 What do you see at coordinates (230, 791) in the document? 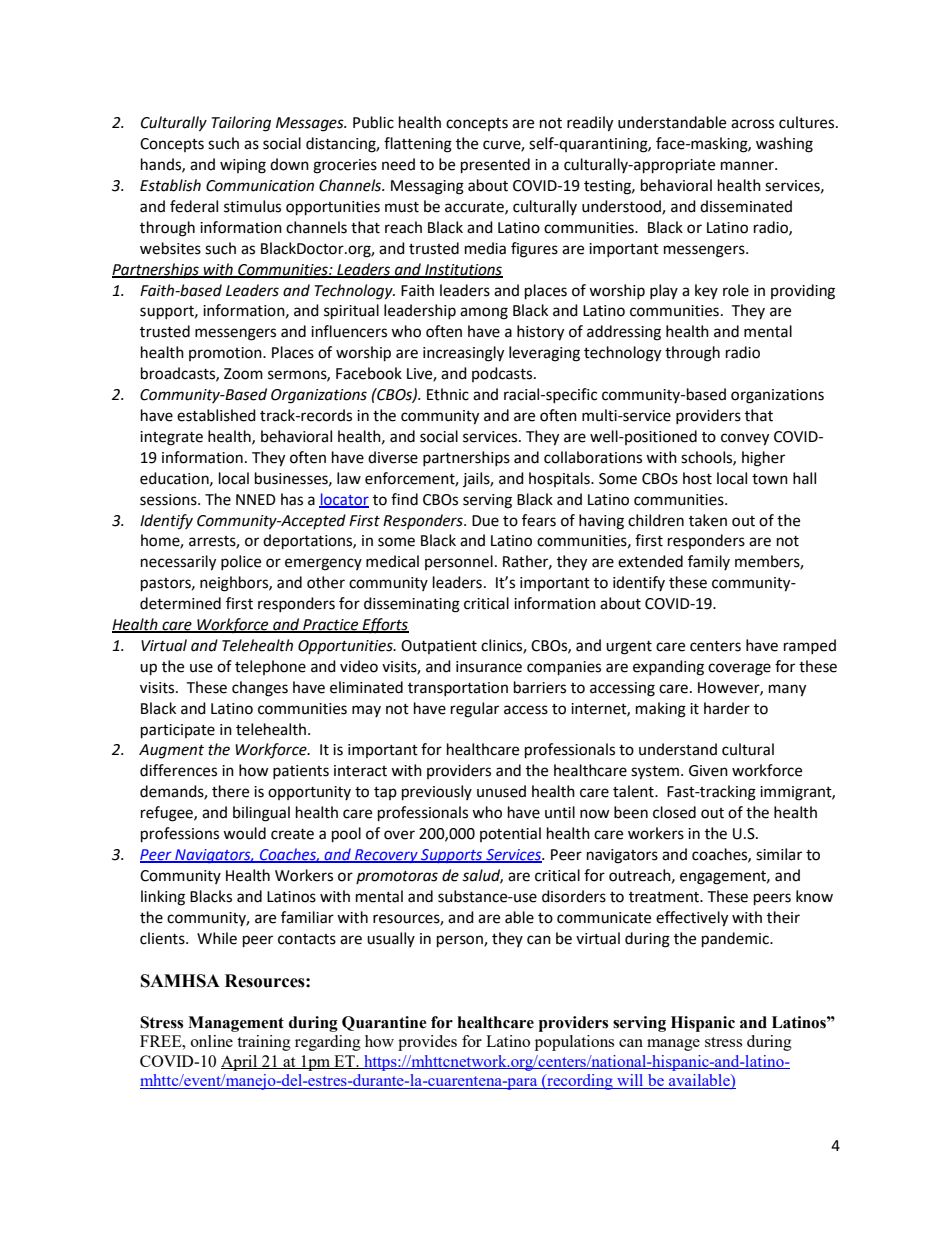
I see `there` at bounding box center [230, 791].
